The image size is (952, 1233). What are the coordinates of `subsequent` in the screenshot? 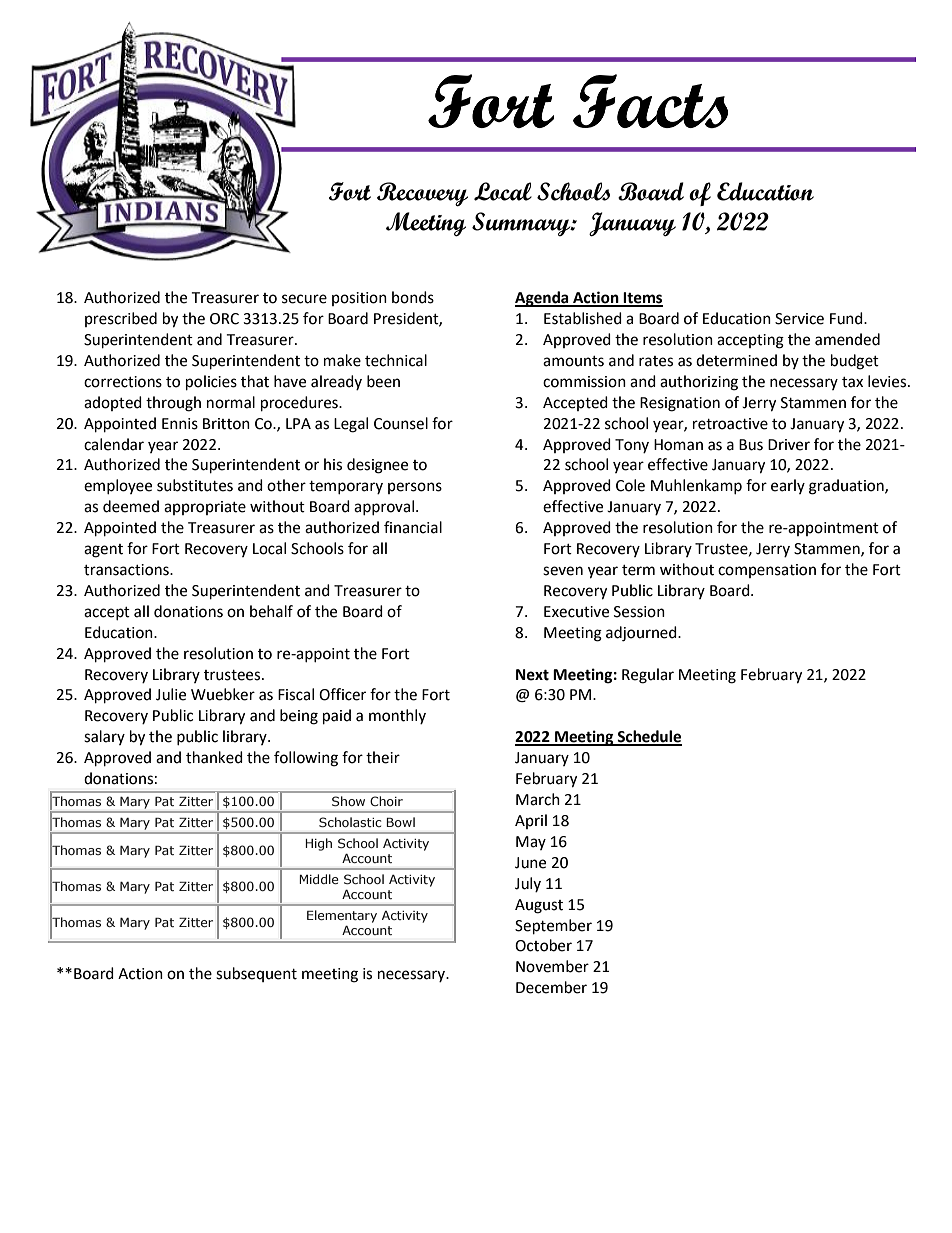 It's located at (256, 974).
